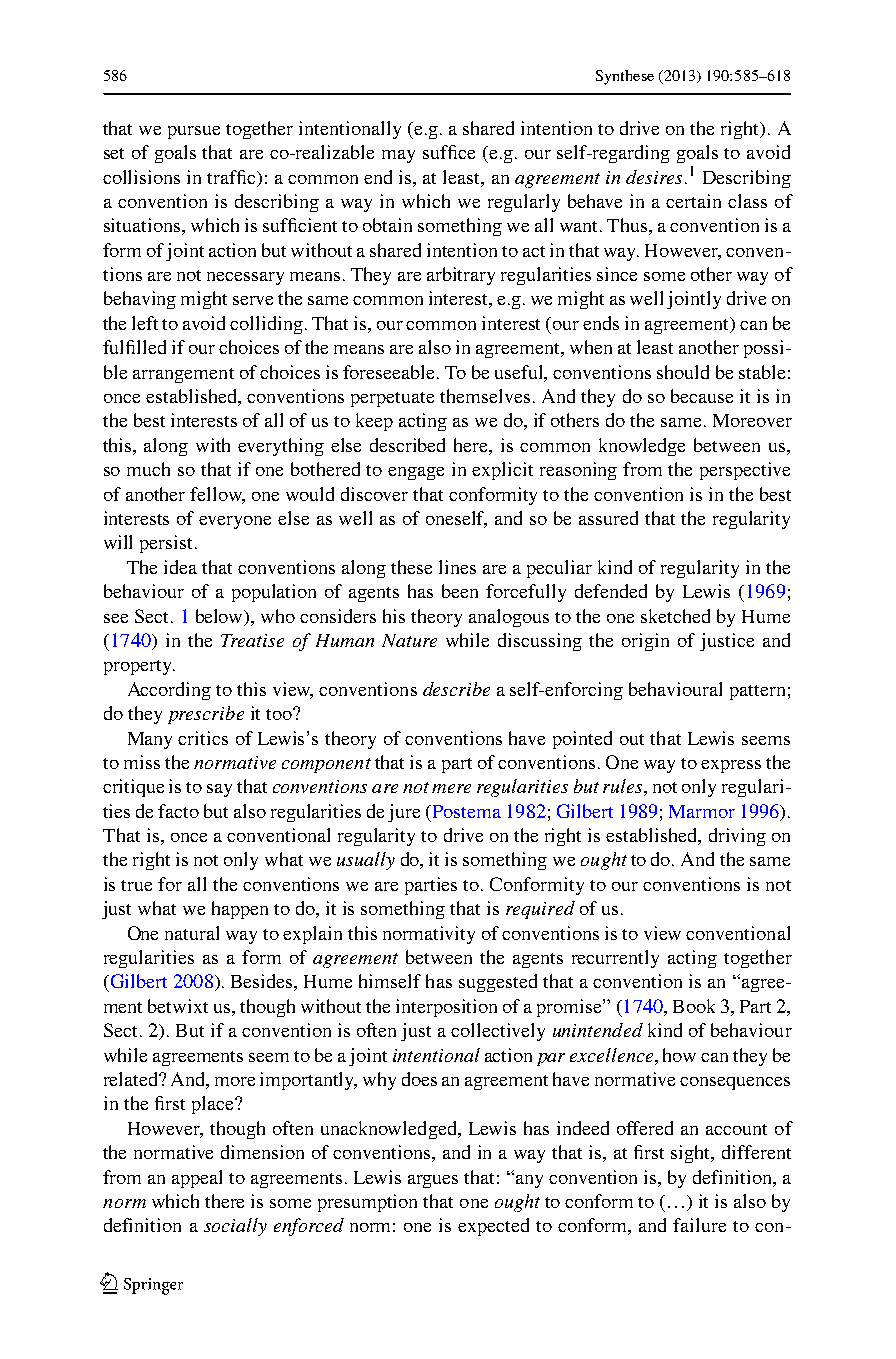  Describe the element at coordinates (654, 177) in the image. I see `desires` at that location.
